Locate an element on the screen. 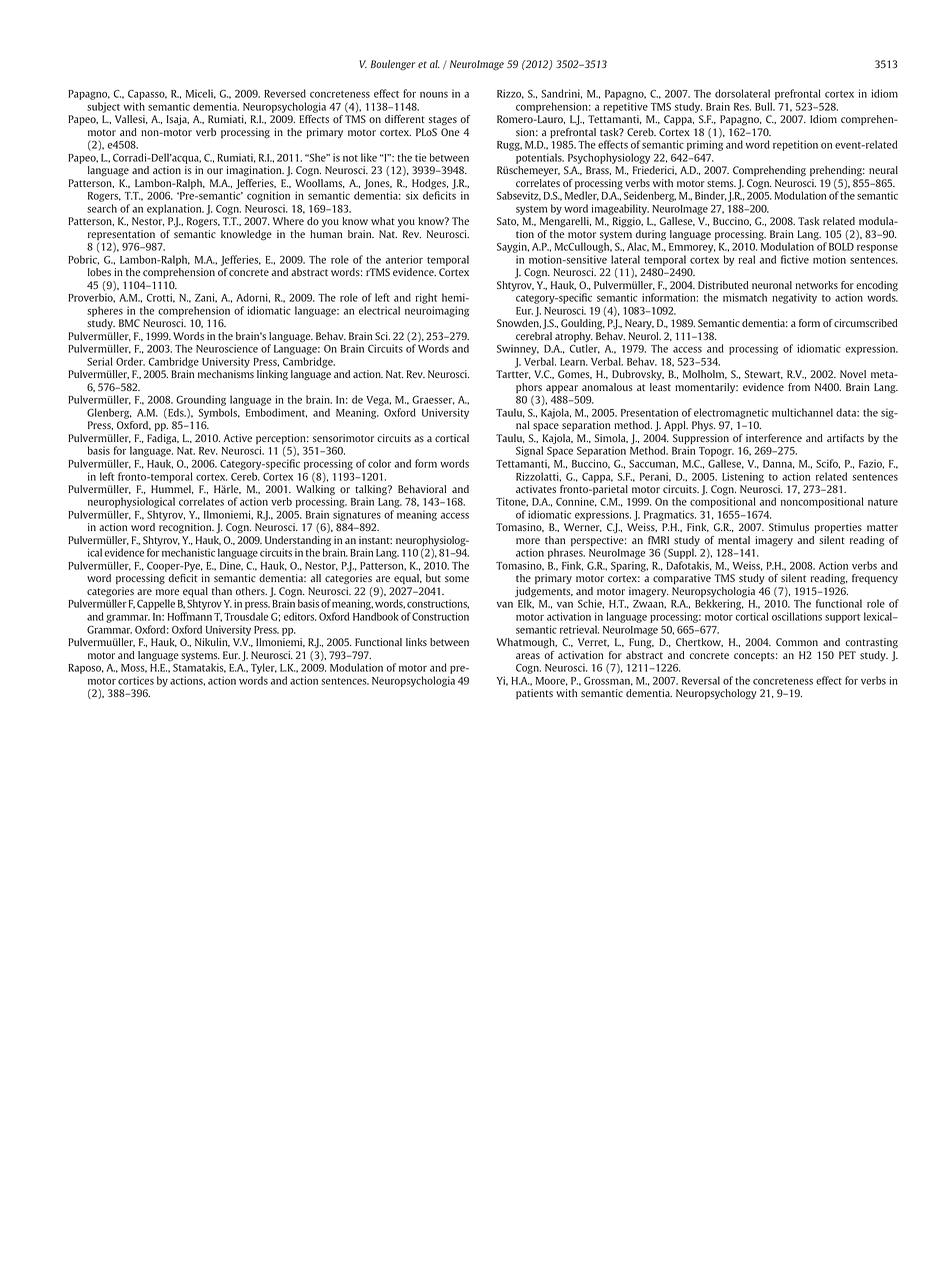  stages is located at coordinates (442, 121).
